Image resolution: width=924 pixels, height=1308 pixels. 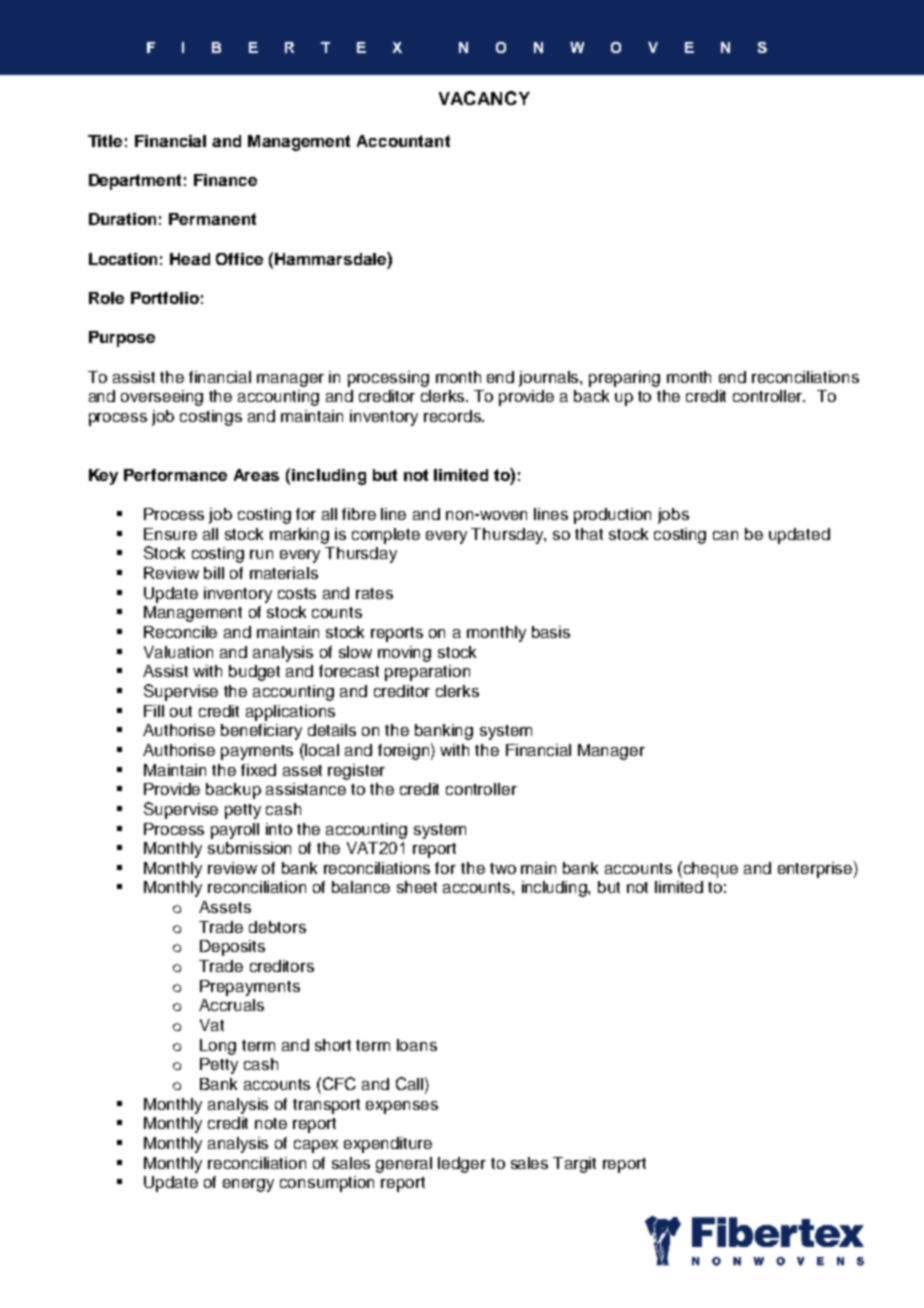 I want to click on cheque, so click(x=711, y=870).
